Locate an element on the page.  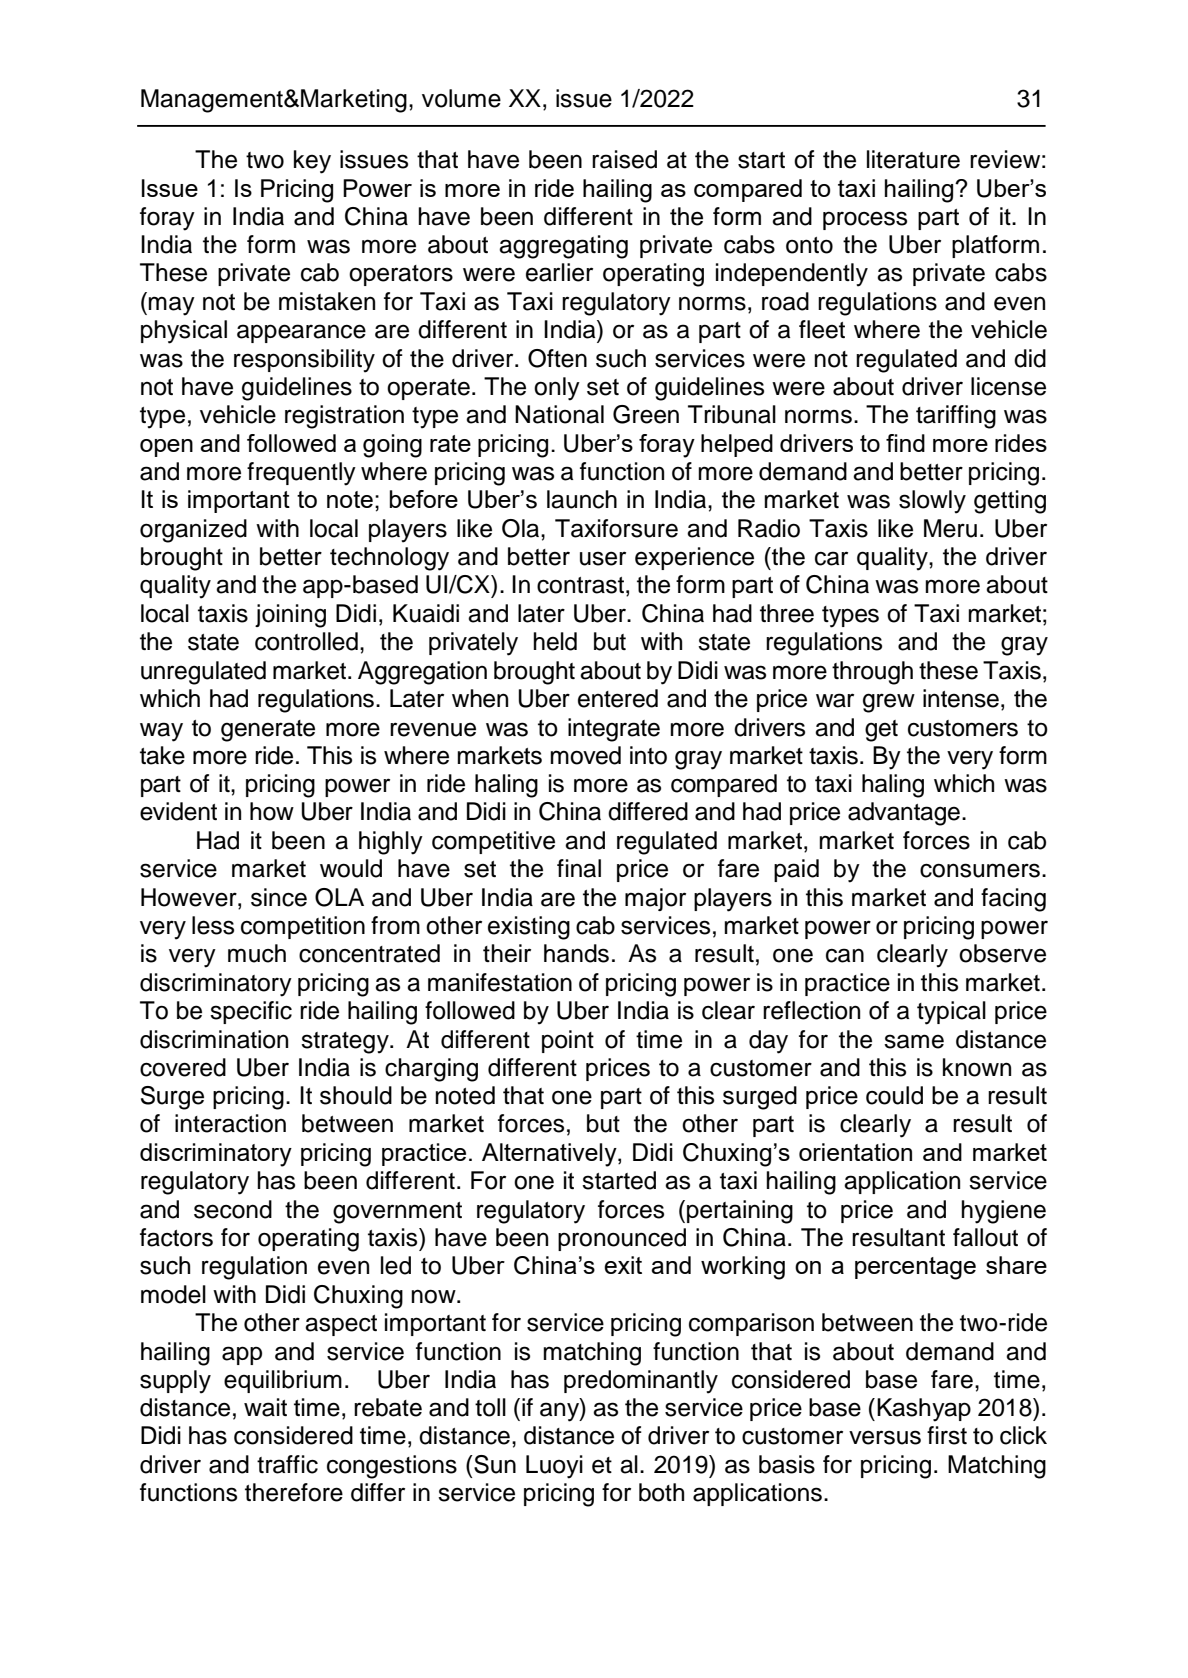
literature is located at coordinates (913, 159).
